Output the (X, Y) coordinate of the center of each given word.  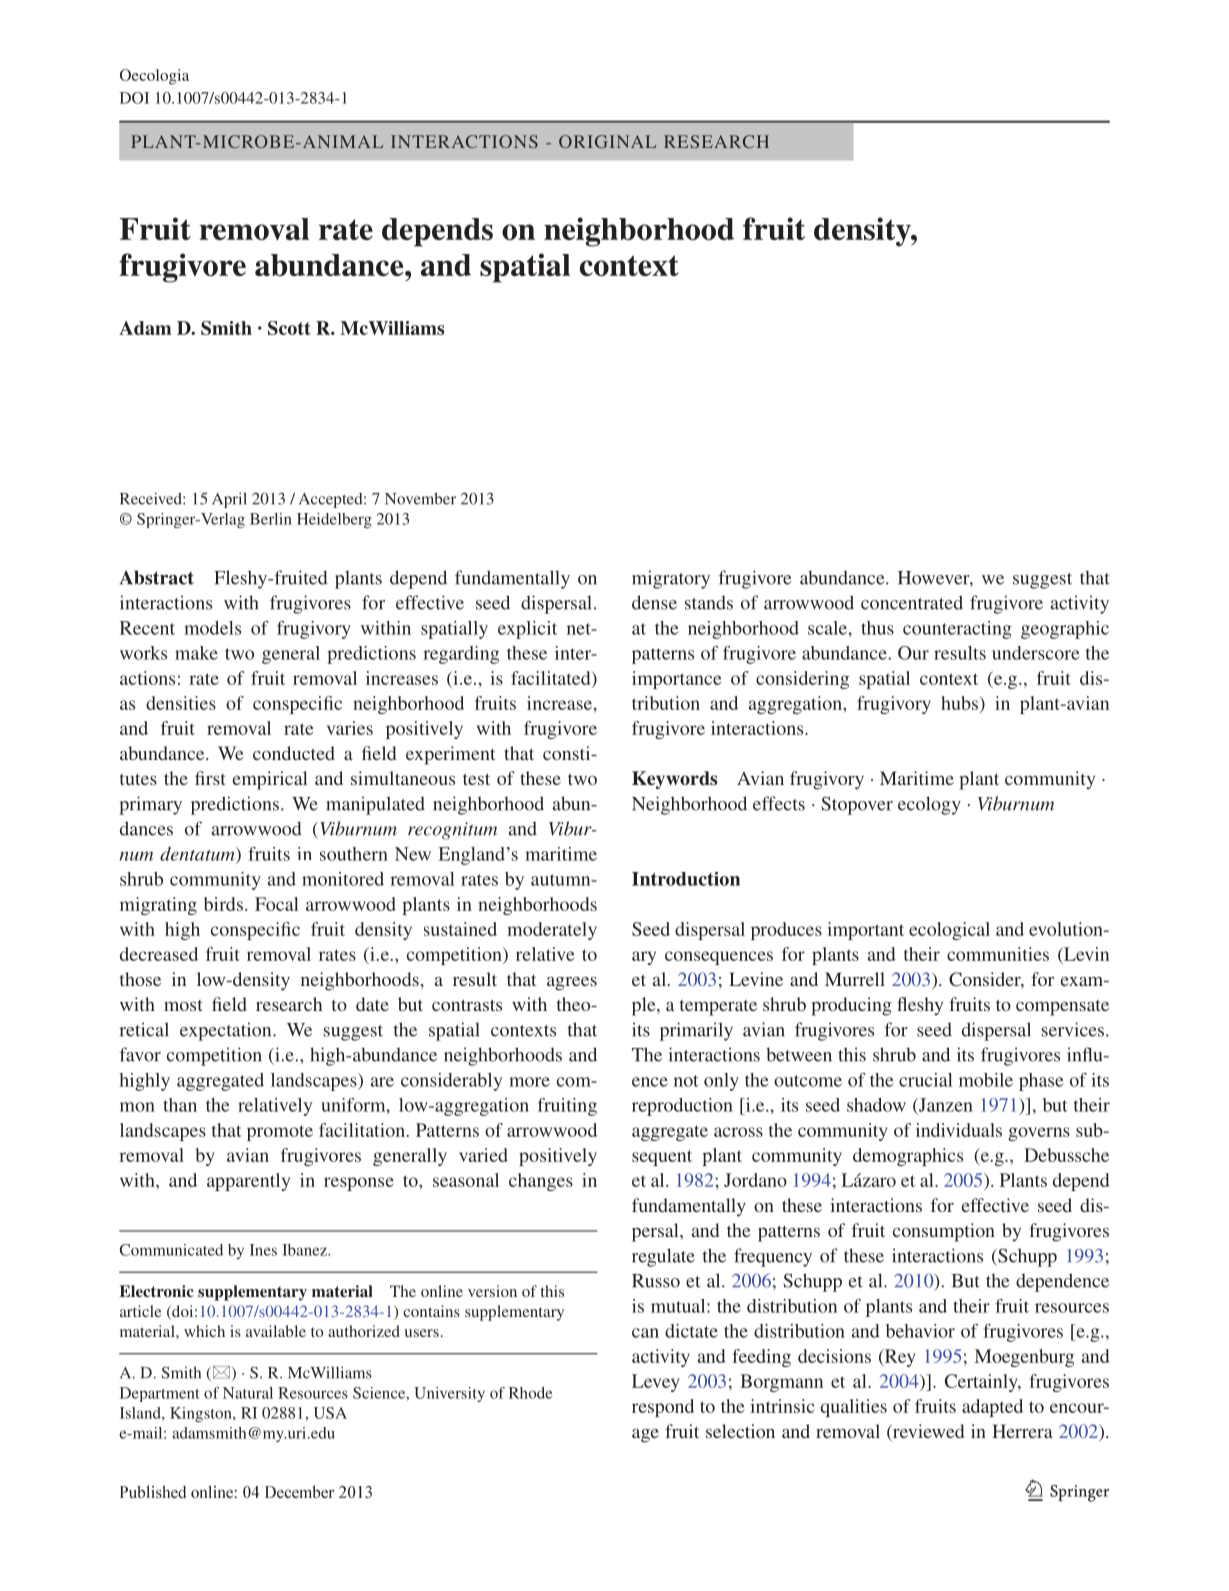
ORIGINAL (607, 141)
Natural (248, 1393)
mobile (986, 1080)
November (420, 498)
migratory (671, 579)
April (229, 500)
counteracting (957, 630)
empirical (270, 780)
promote (280, 1133)
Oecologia (154, 77)
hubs (960, 703)
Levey (656, 1383)
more (529, 1082)
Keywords (674, 780)
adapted (992, 1408)
